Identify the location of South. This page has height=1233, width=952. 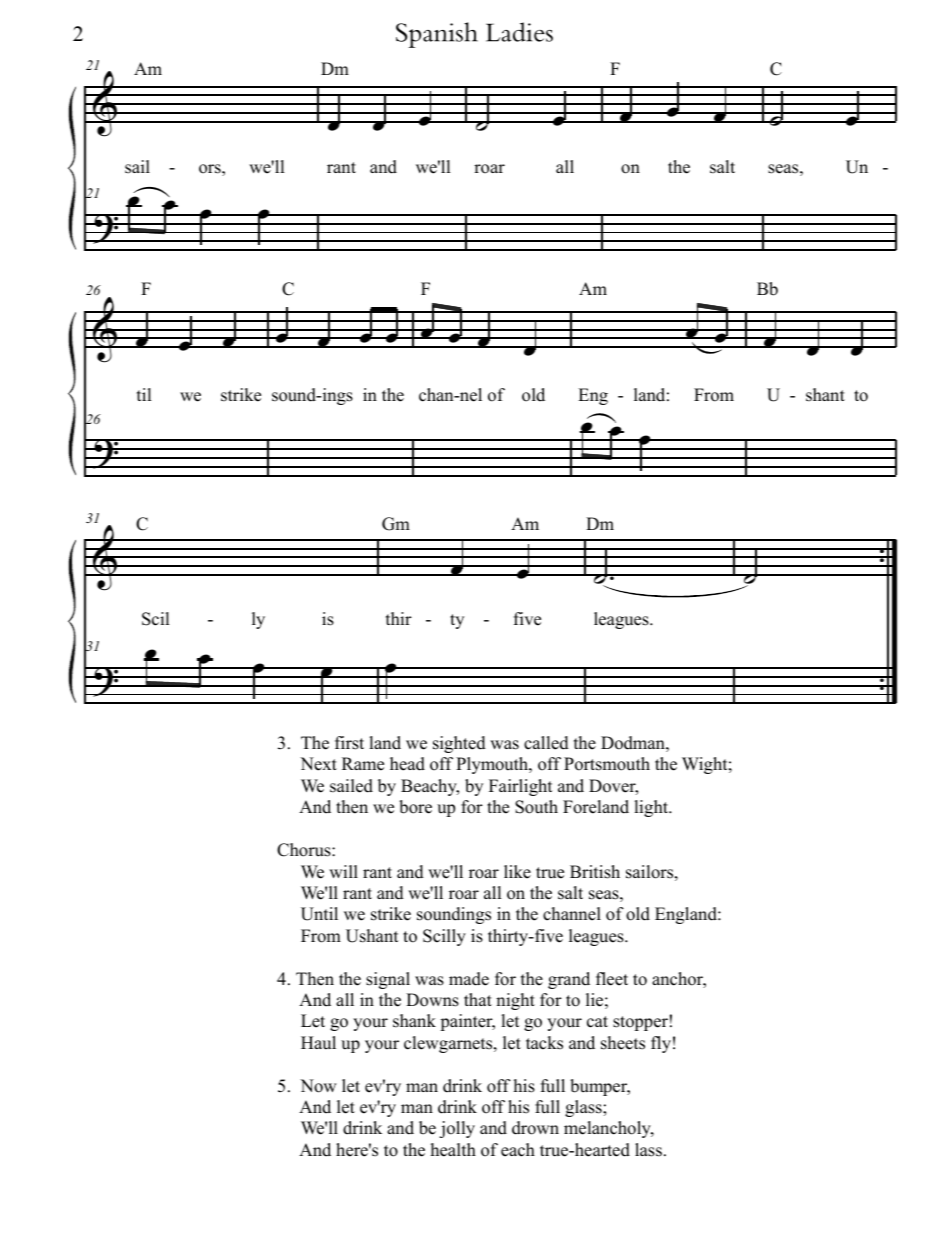
(536, 807).
